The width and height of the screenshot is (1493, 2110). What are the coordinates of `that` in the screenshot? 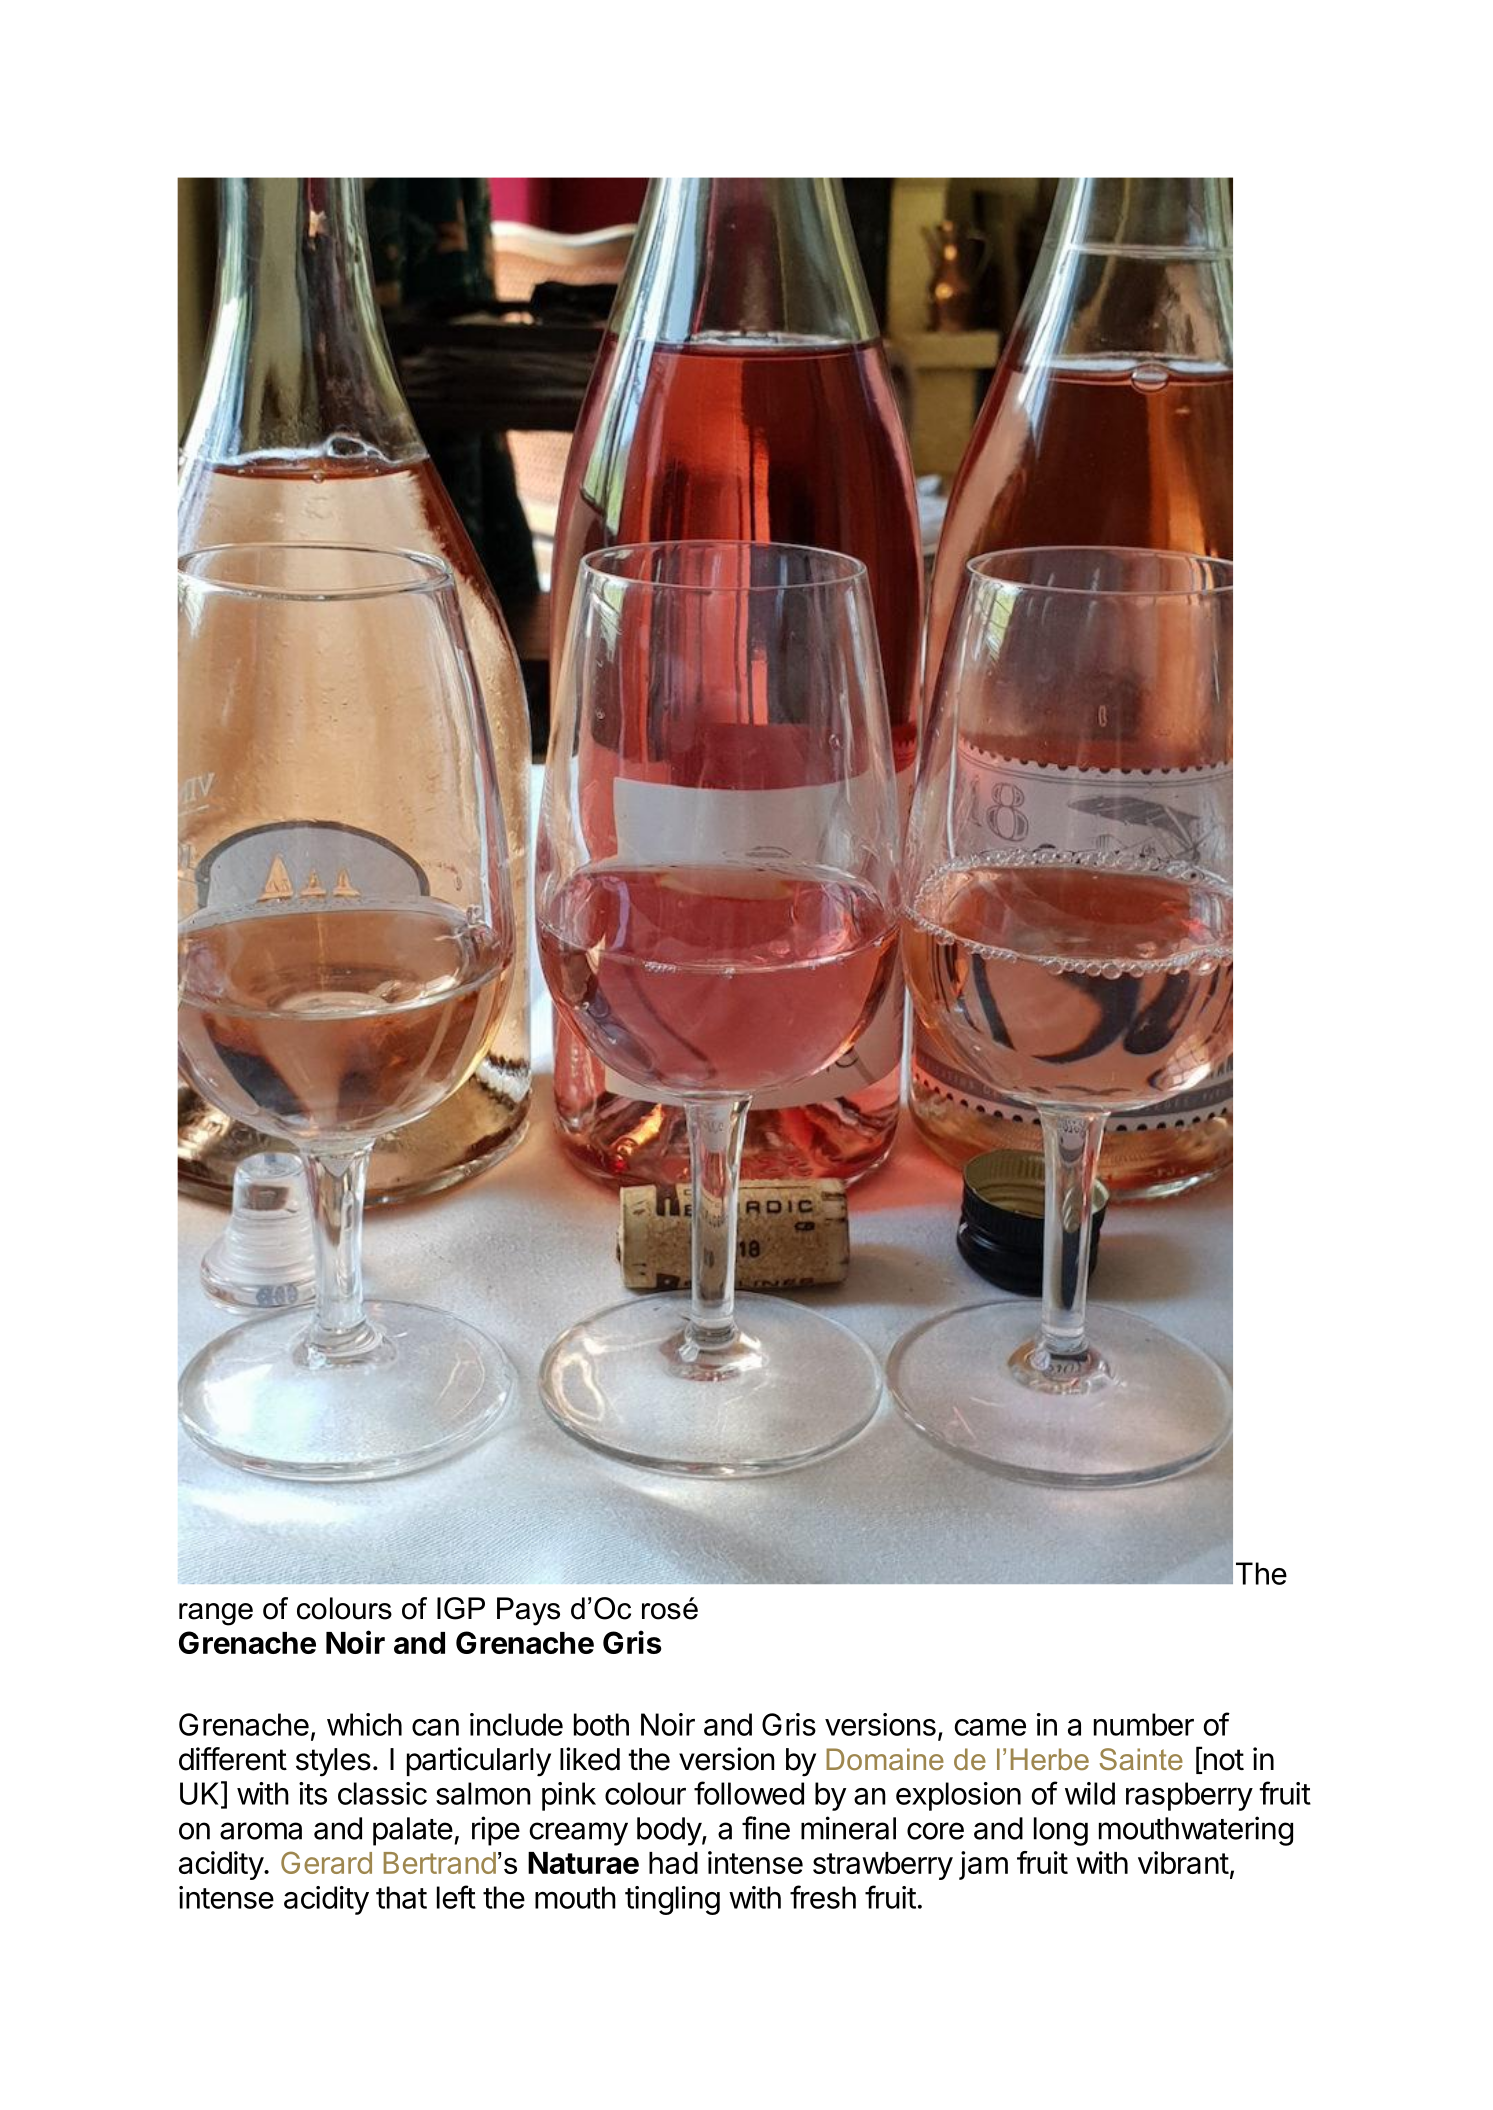 It's located at (401, 1897).
